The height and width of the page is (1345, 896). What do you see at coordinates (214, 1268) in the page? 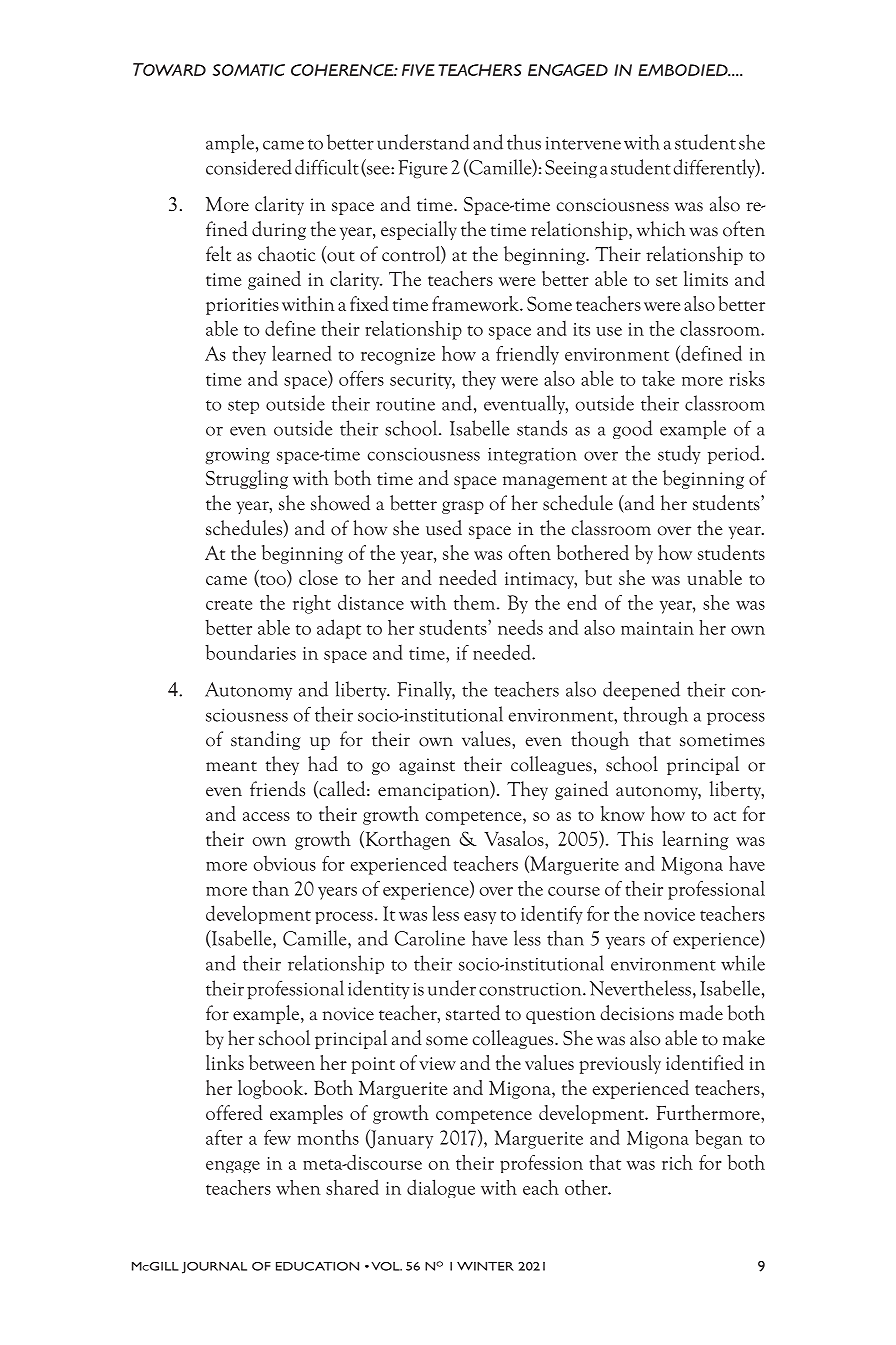
I see `JOURNAL` at bounding box center [214, 1268].
